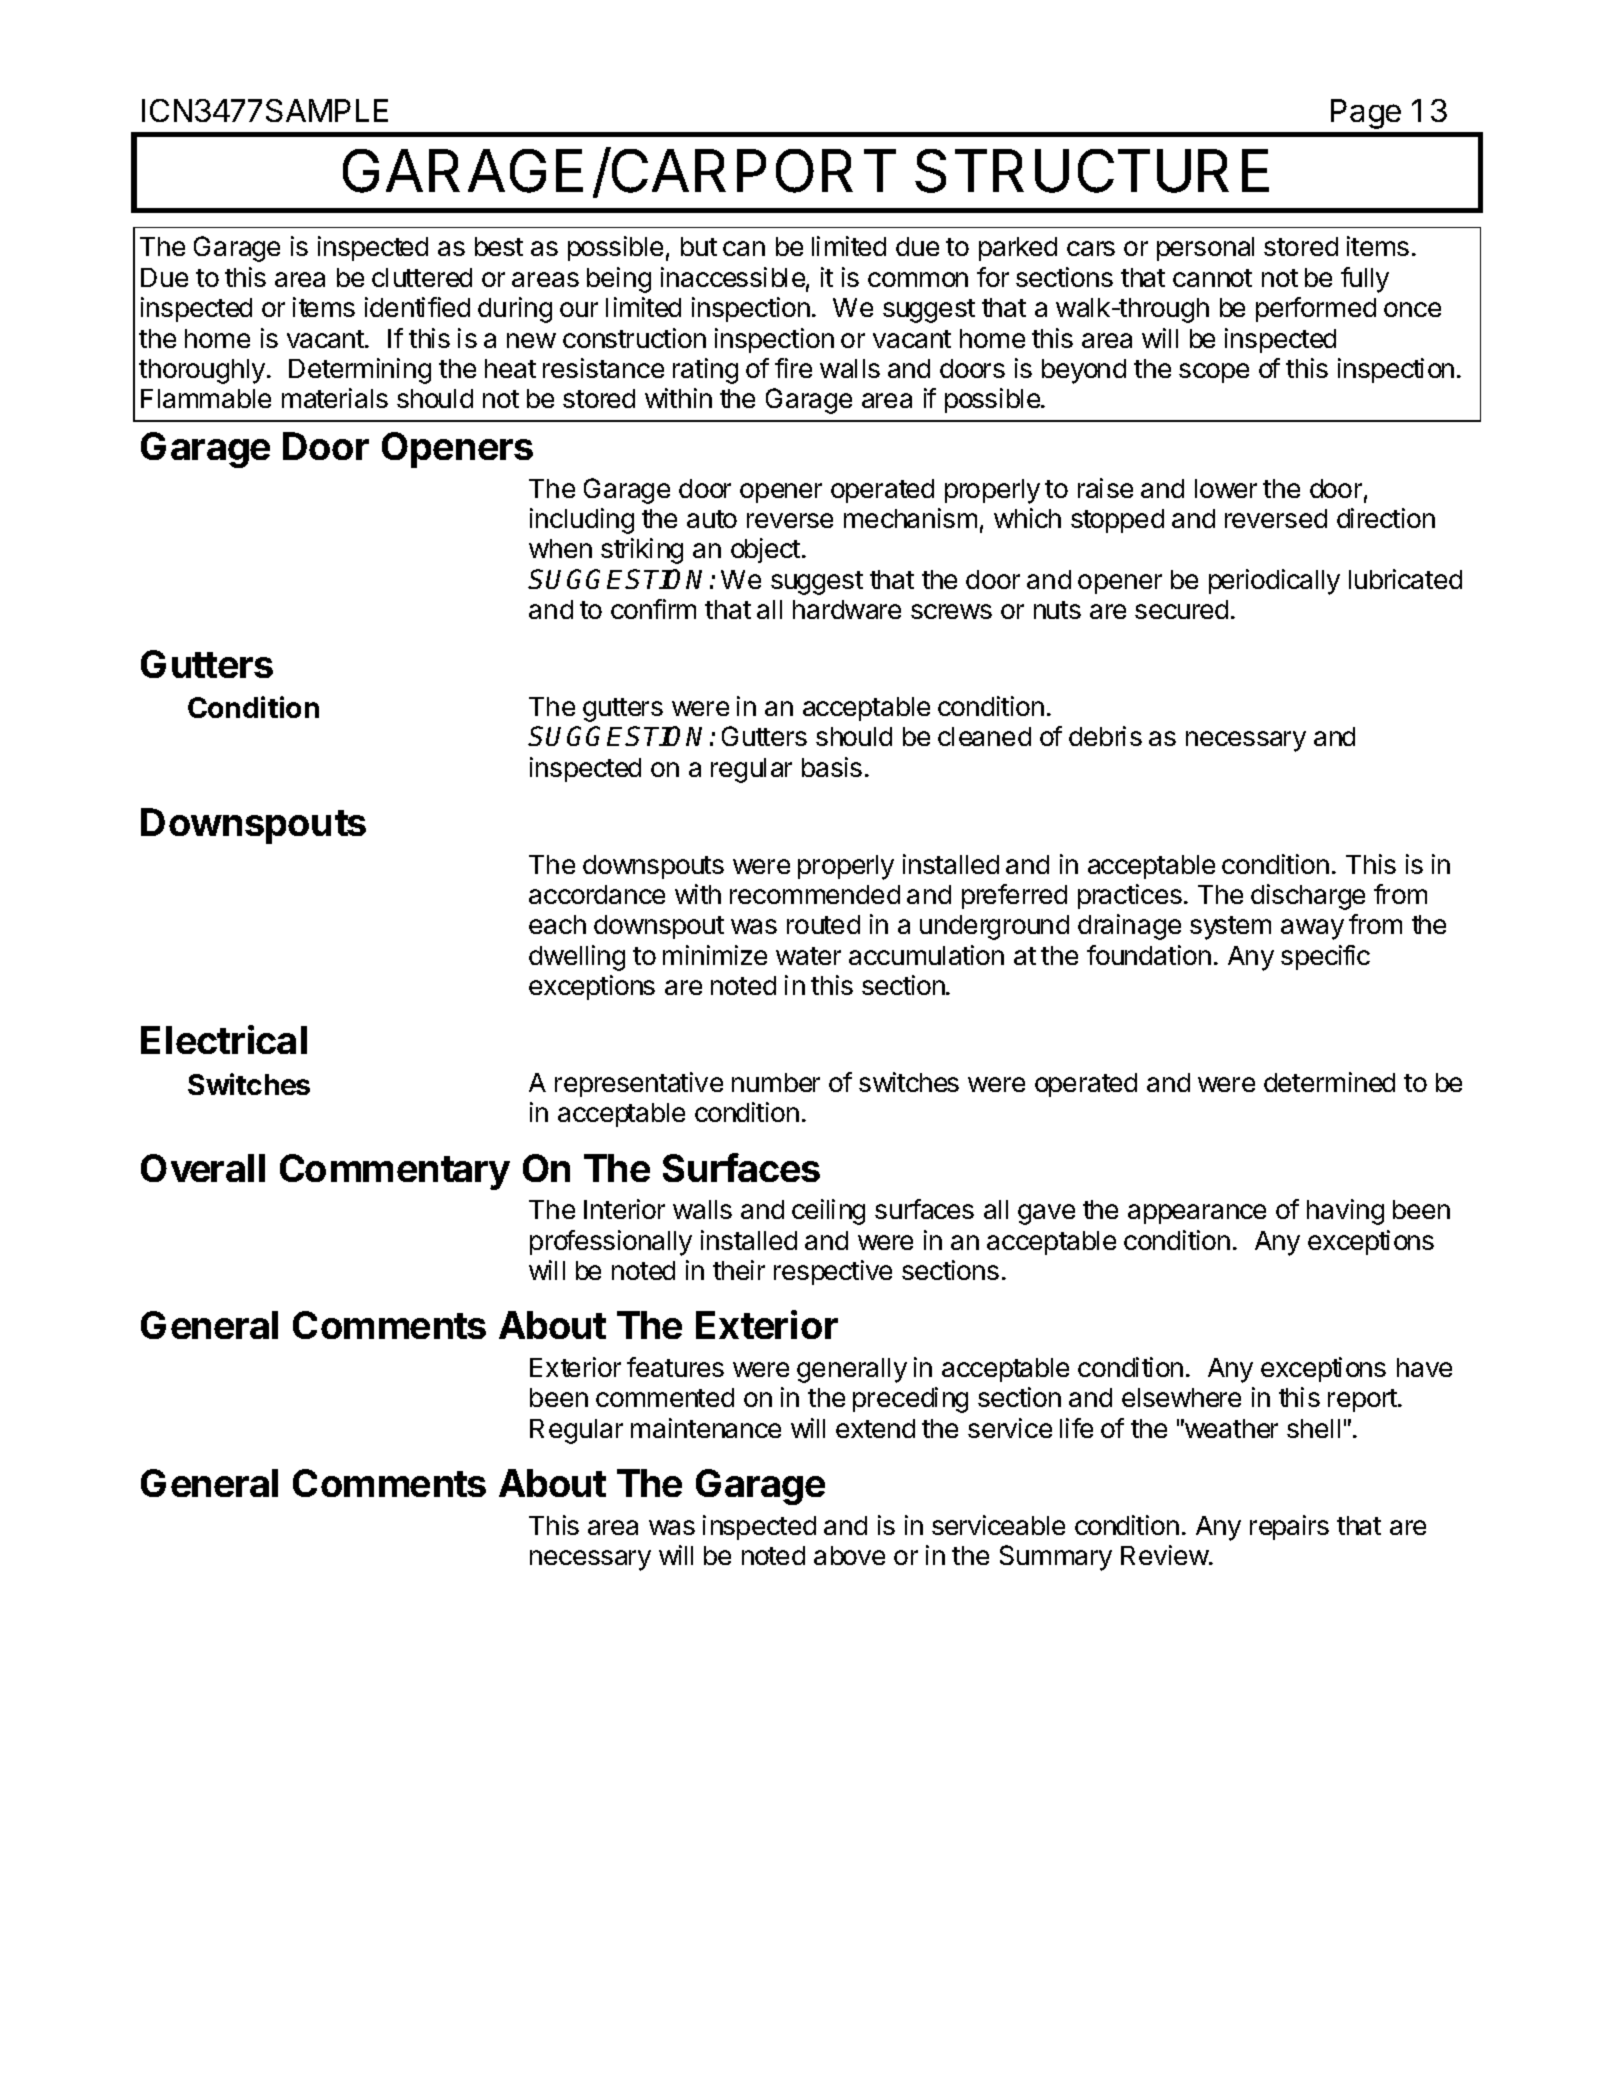 The width and height of the document is (1615, 2090). Describe the element at coordinates (422, 277) in the document. I see `cluttered` at that location.
